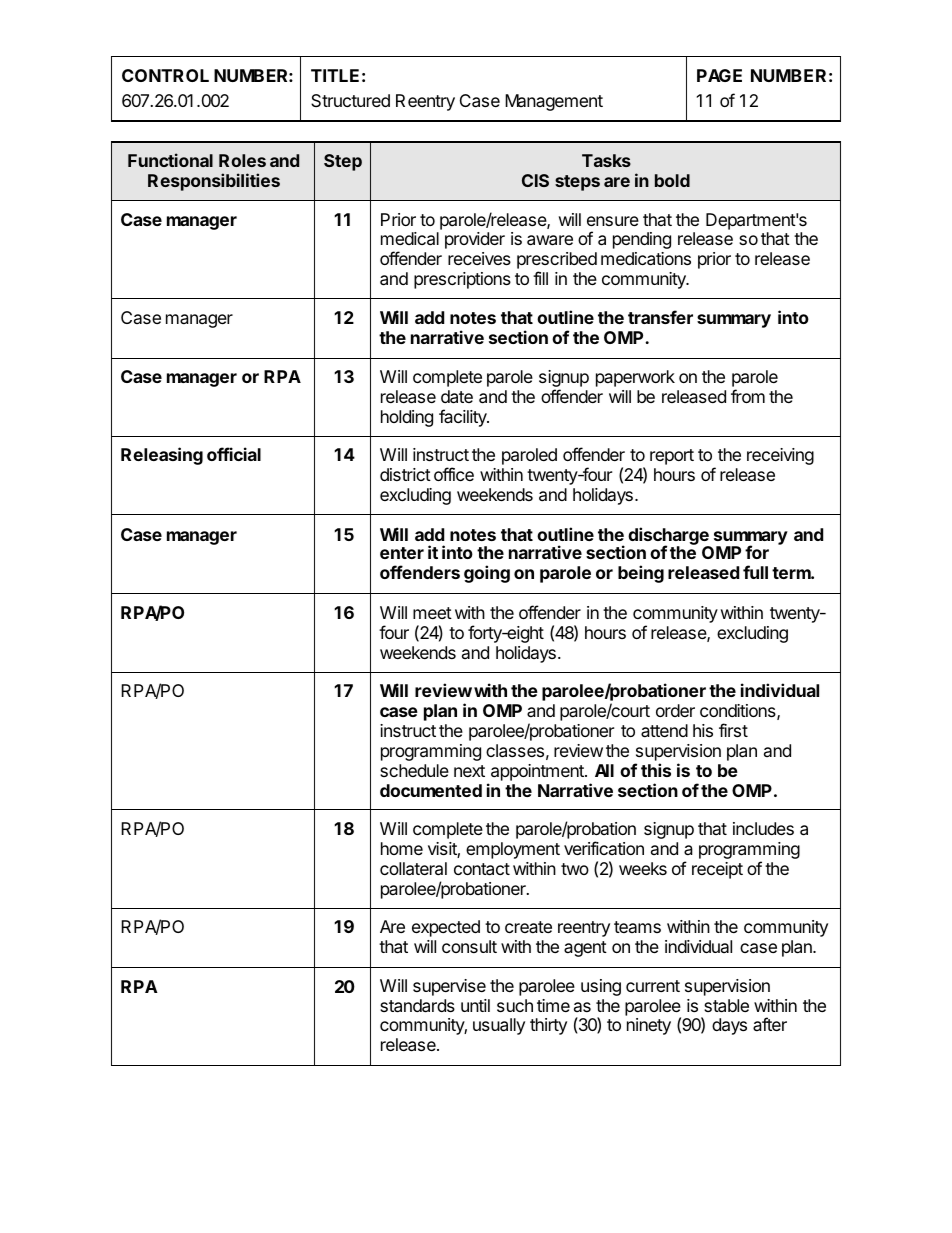 This screenshot has width=952, height=1233. Describe the element at coordinates (554, 102) in the screenshot. I see `Management` at that location.
